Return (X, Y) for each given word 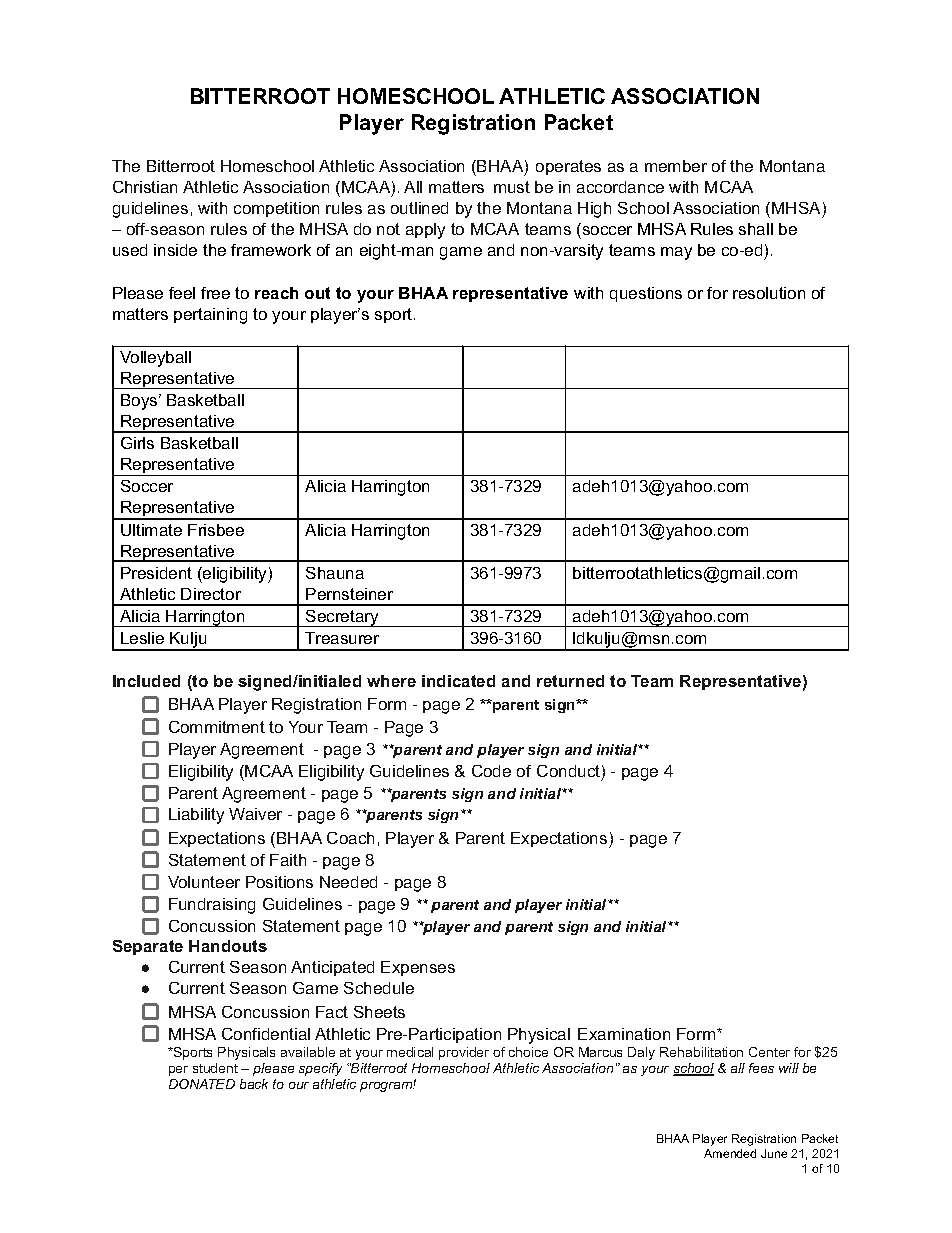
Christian (145, 187)
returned (570, 681)
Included (146, 681)
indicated (458, 681)
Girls (137, 443)
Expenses (418, 968)
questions (646, 294)
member (676, 166)
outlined (419, 208)
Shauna (335, 573)
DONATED (202, 1084)
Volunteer (204, 882)
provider (464, 1053)
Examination (624, 1034)
